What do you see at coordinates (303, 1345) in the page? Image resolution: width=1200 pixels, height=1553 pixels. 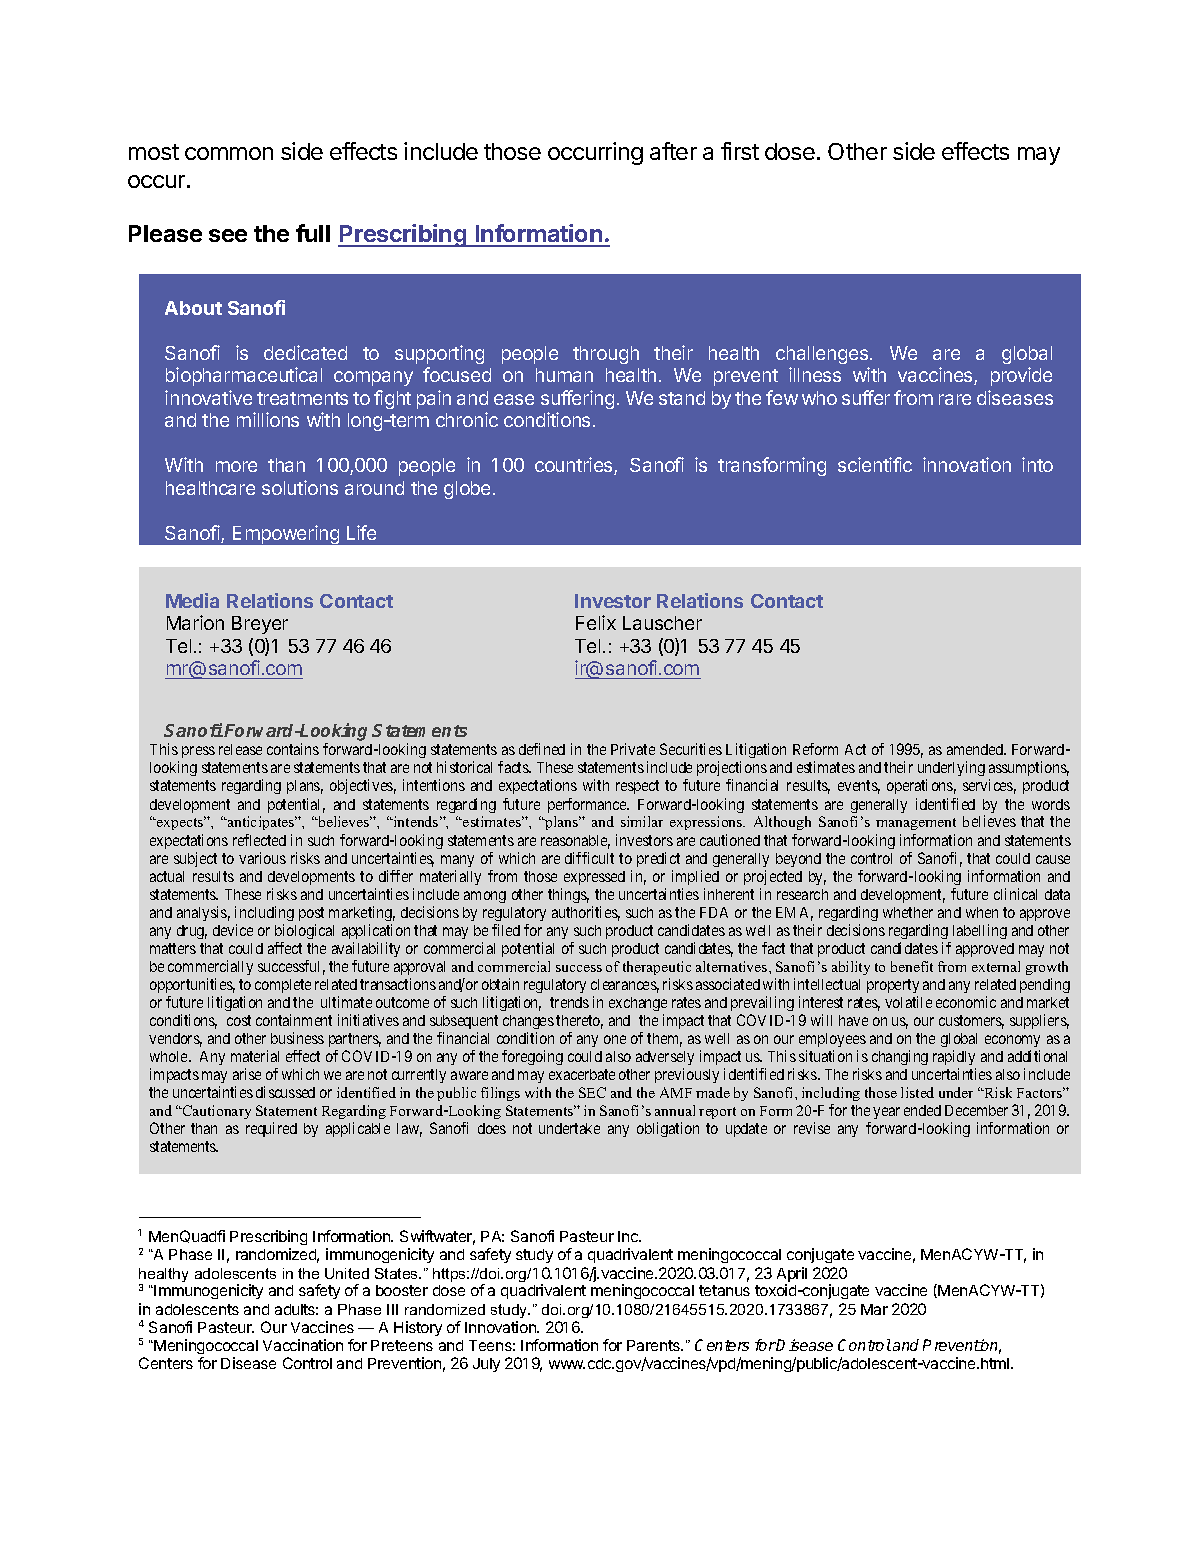 I see `Vaccination` at bounding box center [303, 1345].
